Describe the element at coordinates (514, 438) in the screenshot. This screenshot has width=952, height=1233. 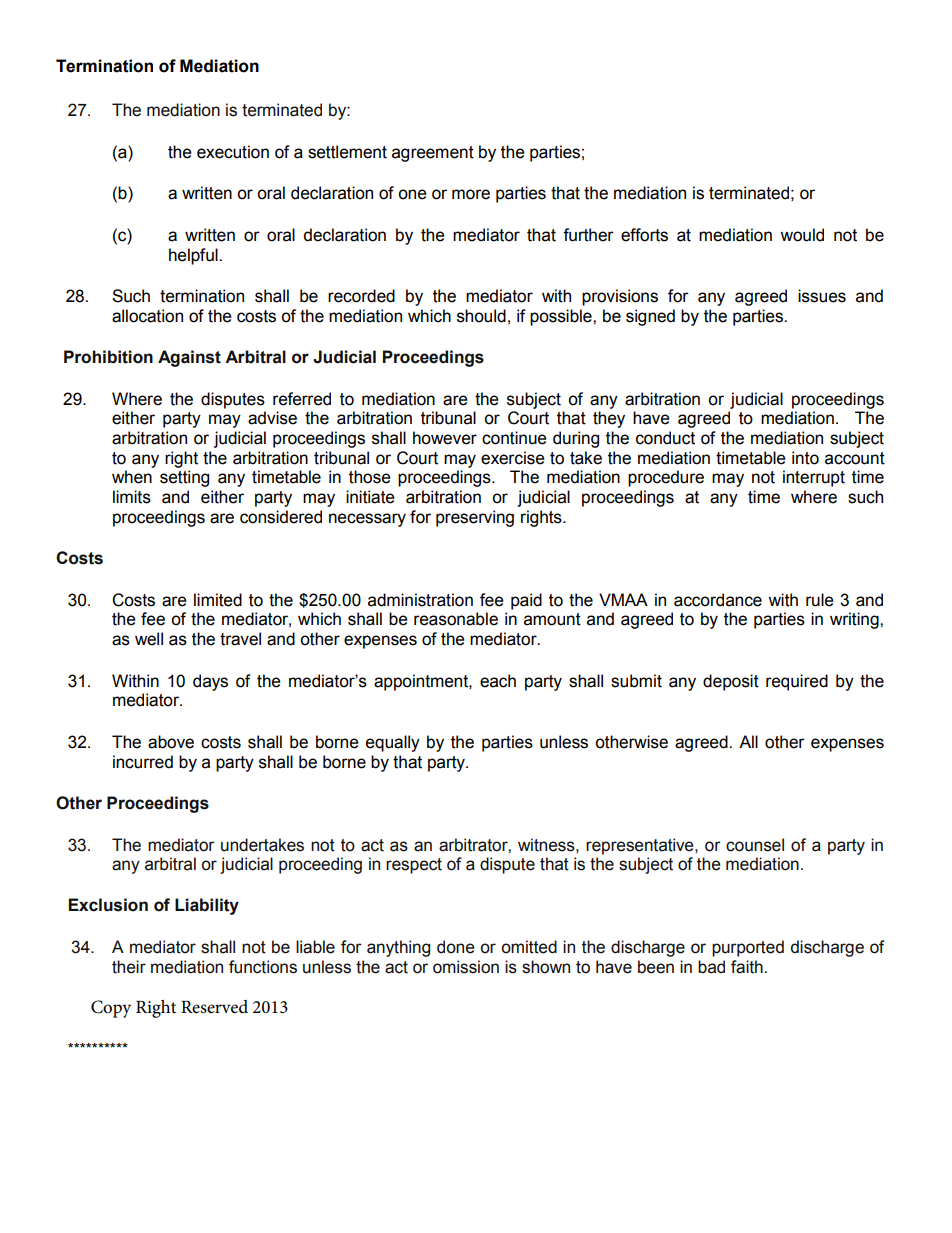
I see `continue` at that location.
